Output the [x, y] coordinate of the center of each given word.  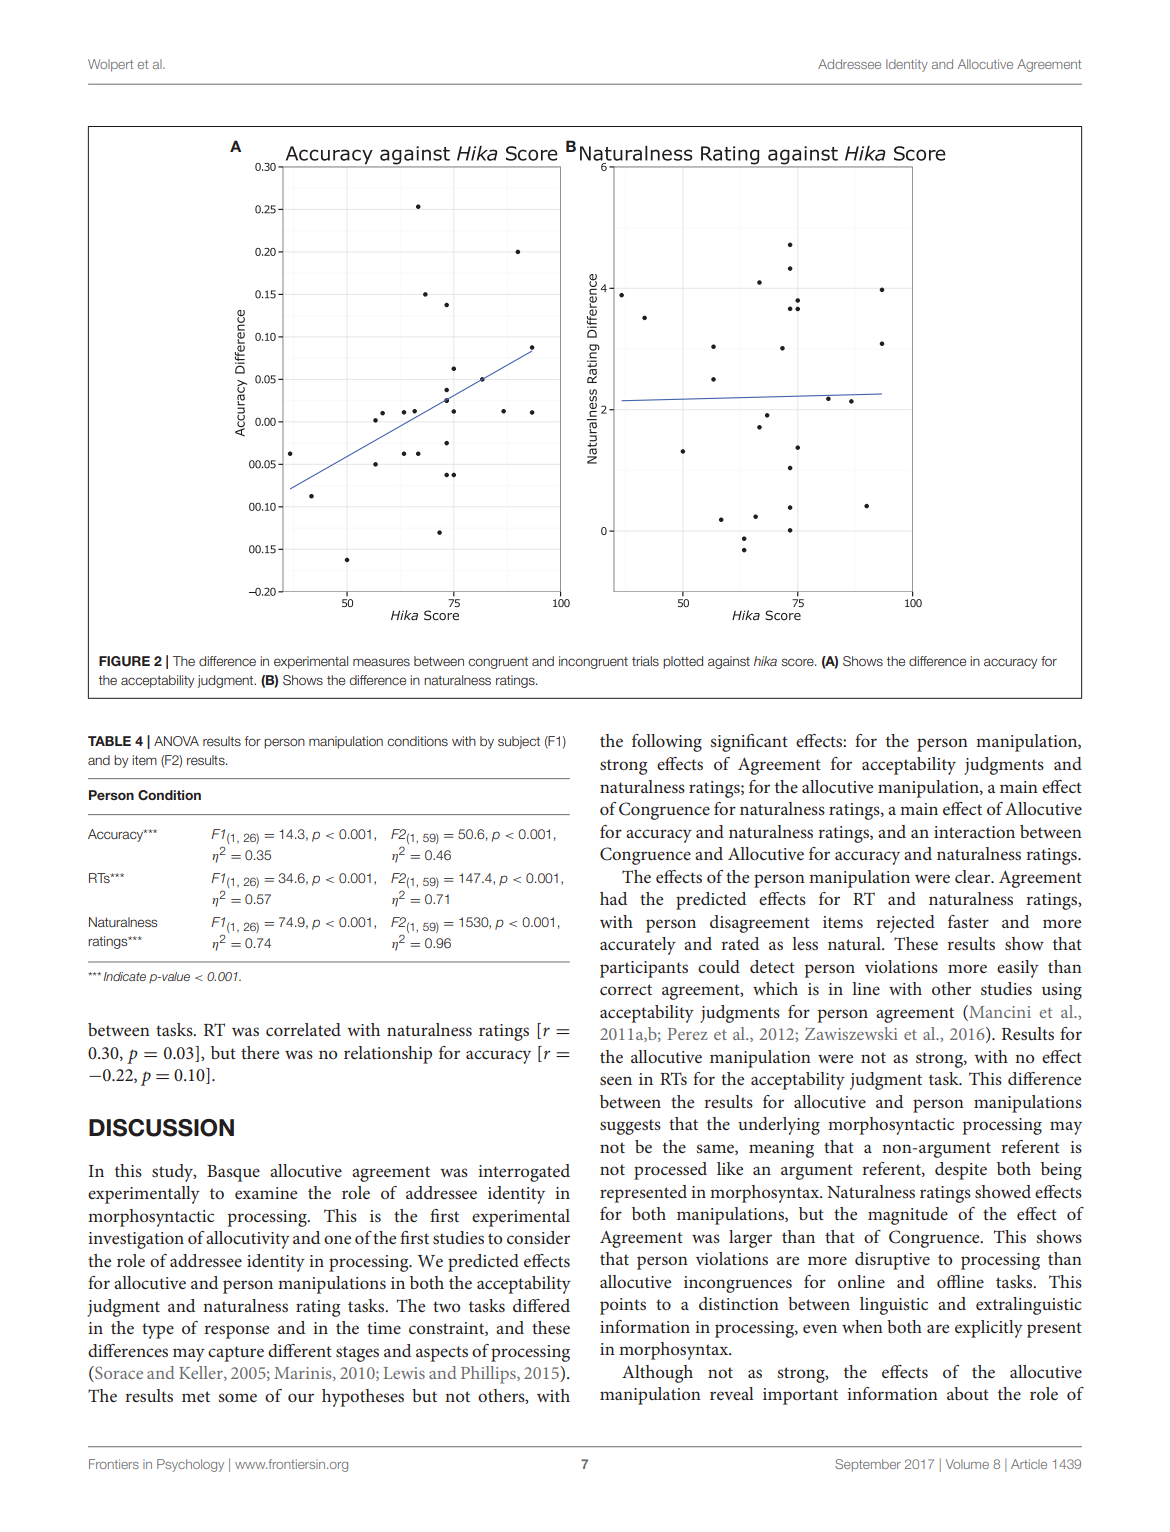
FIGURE [124, 661]
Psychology [190, 1465]
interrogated [524, 1173]
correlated [303, 1029]
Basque [233, 1173]
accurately [638, 946]
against [729, 662]
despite [961, 1171]
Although [657, 1374]
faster [968, 921]
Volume [967, 1464]
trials [645, 661]
